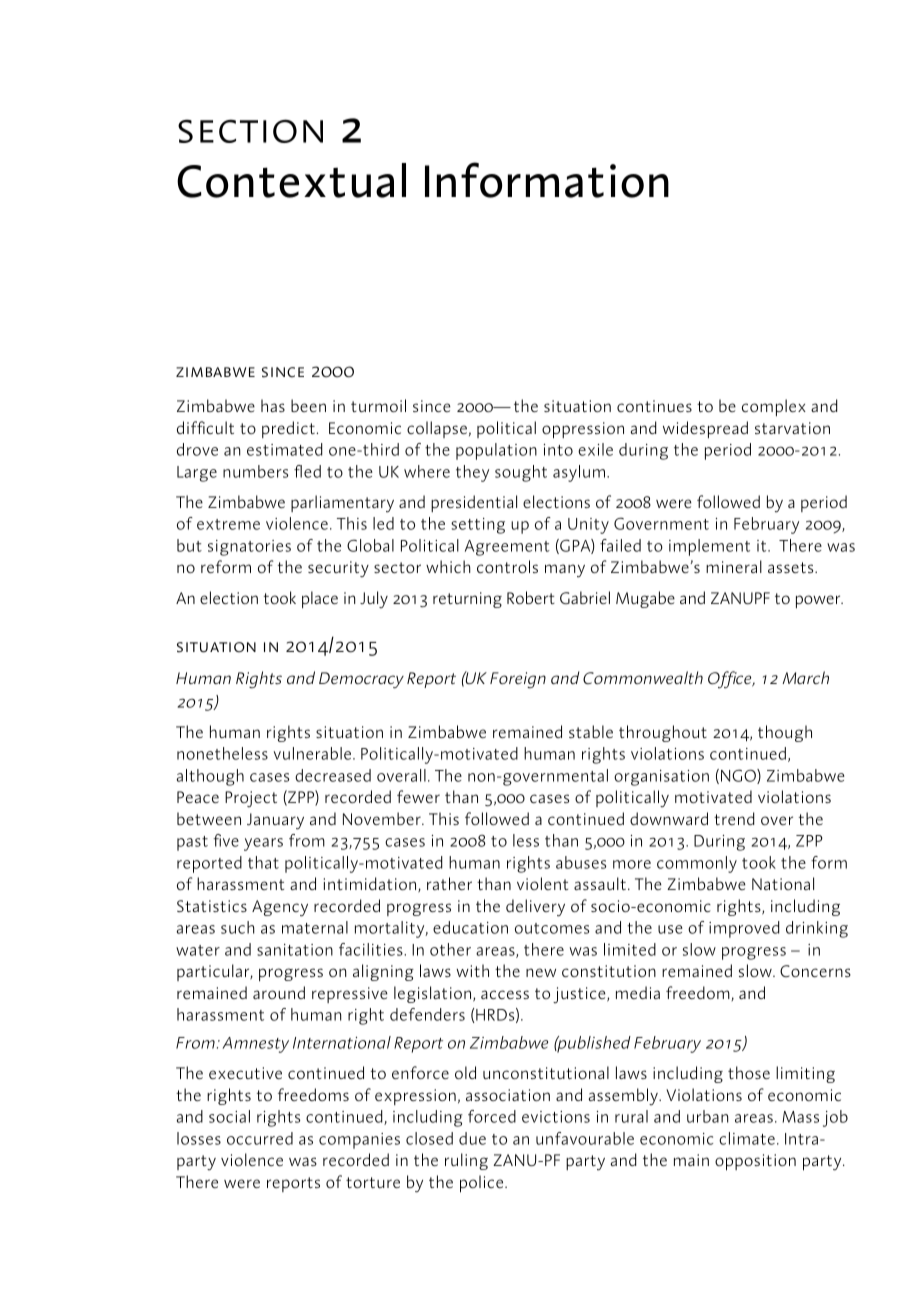 This screenshot has height=1308, width=924. Describe the element at coordinates (755, 1162) in the screenshot. I see `opposition` at that location.
